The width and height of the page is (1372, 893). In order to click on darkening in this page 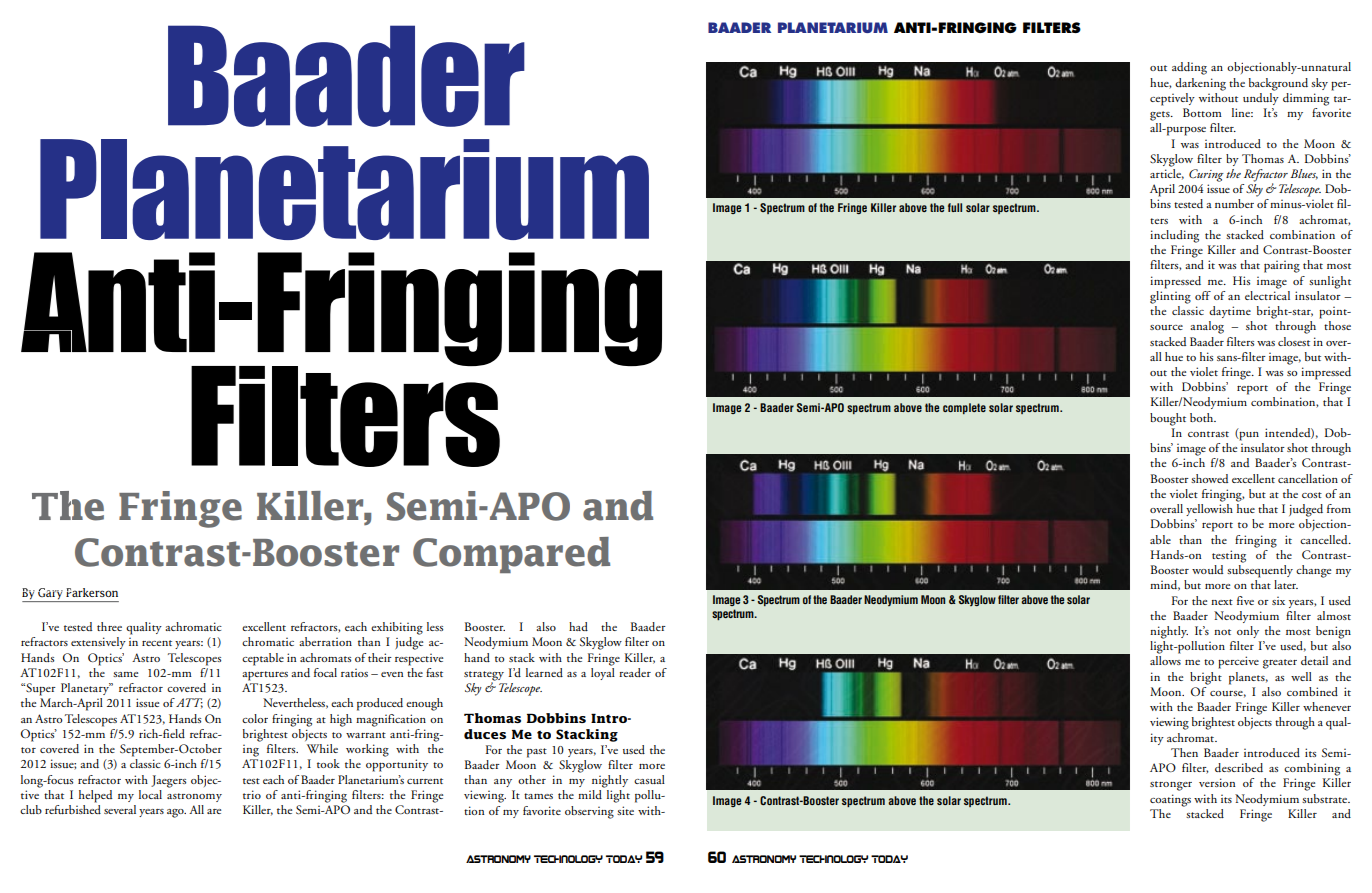, I will do `click(1200, 84)`.
